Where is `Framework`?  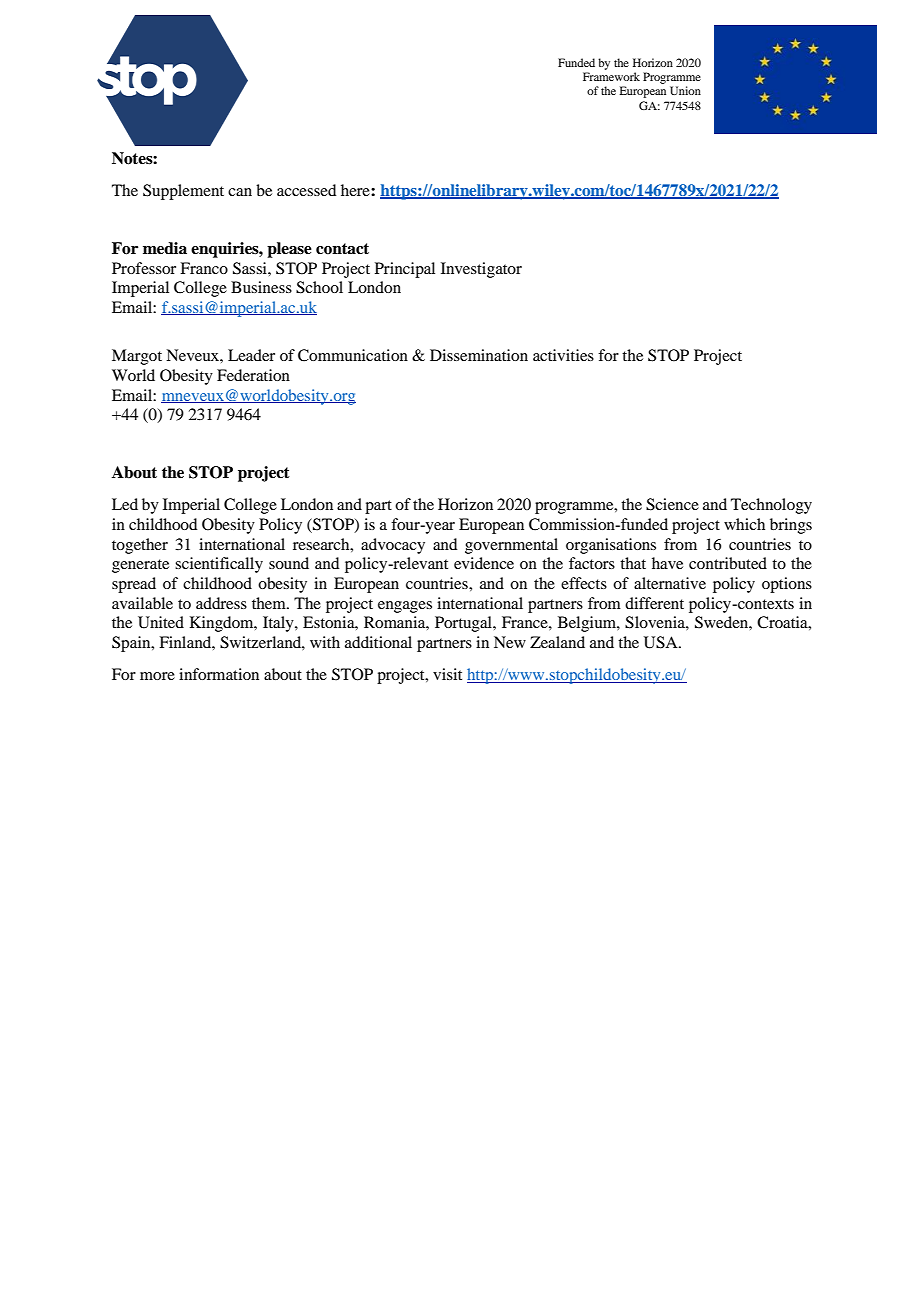
Framework is located at coordinates (611, 76).
